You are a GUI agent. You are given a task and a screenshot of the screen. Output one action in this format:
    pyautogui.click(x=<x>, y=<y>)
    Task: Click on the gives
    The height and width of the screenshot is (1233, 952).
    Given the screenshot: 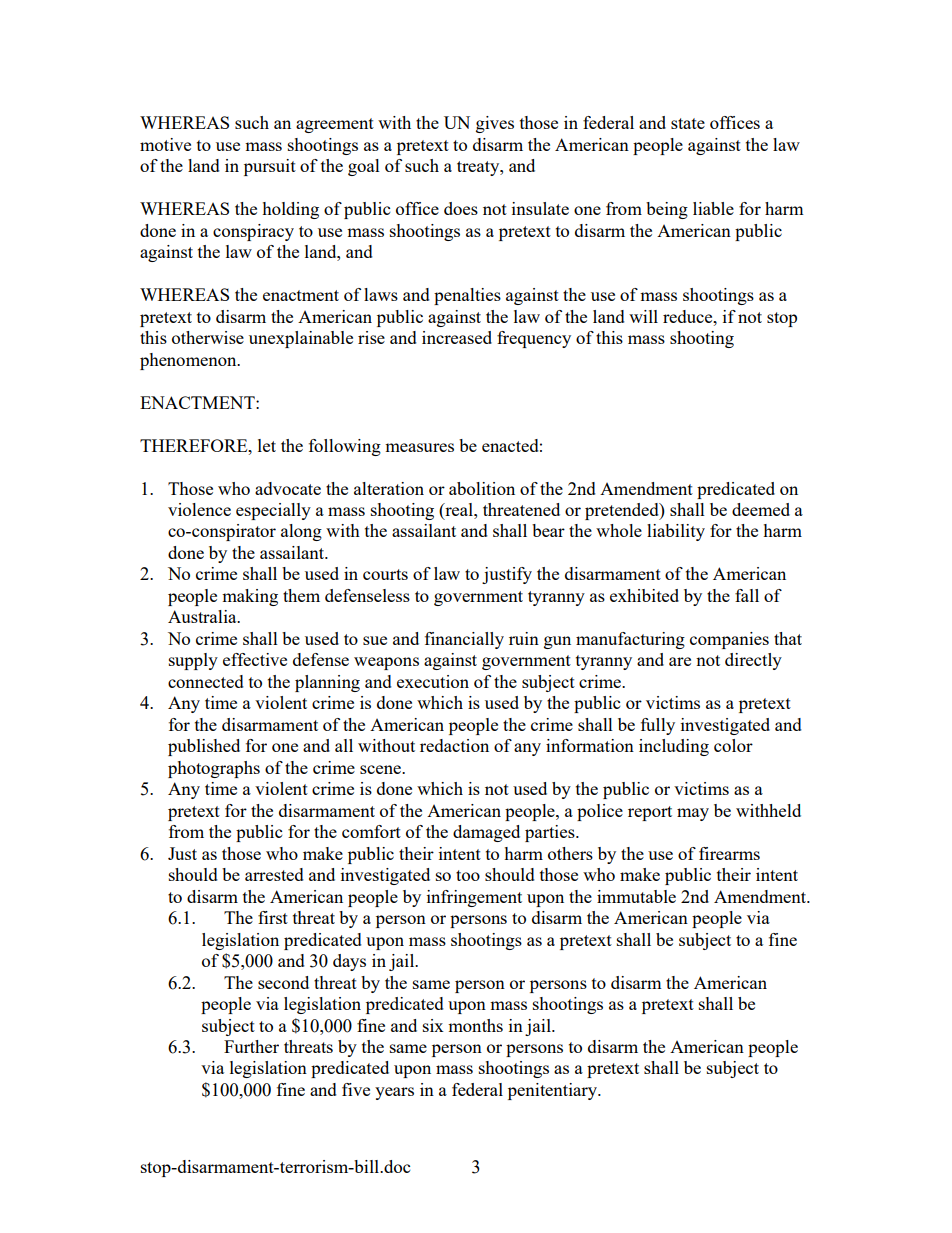 What is the action you would take?
    pyautogui.click(x=495, y=124)
